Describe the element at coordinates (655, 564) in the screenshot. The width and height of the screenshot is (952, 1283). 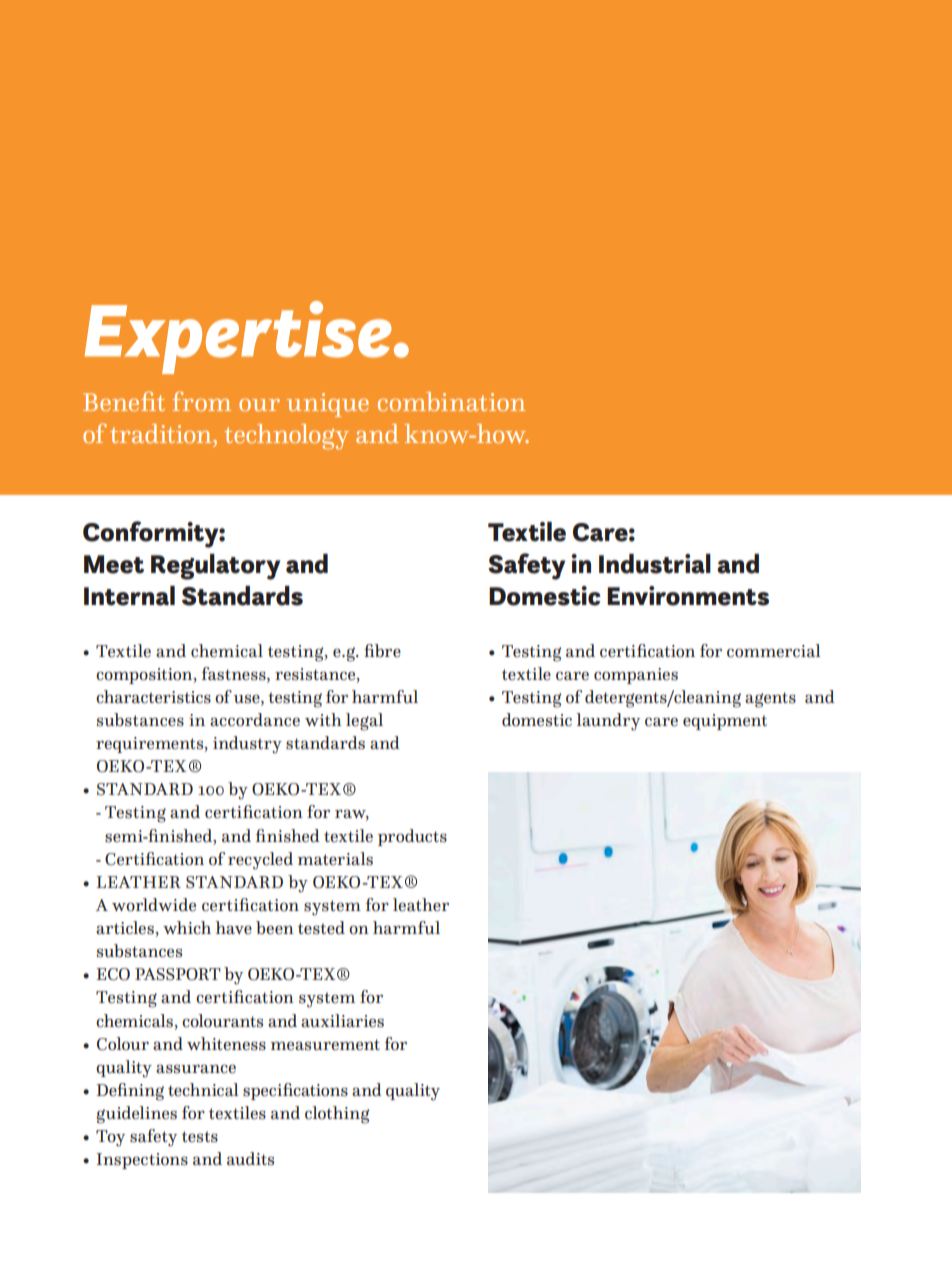
I see `Industrial` at that location.
